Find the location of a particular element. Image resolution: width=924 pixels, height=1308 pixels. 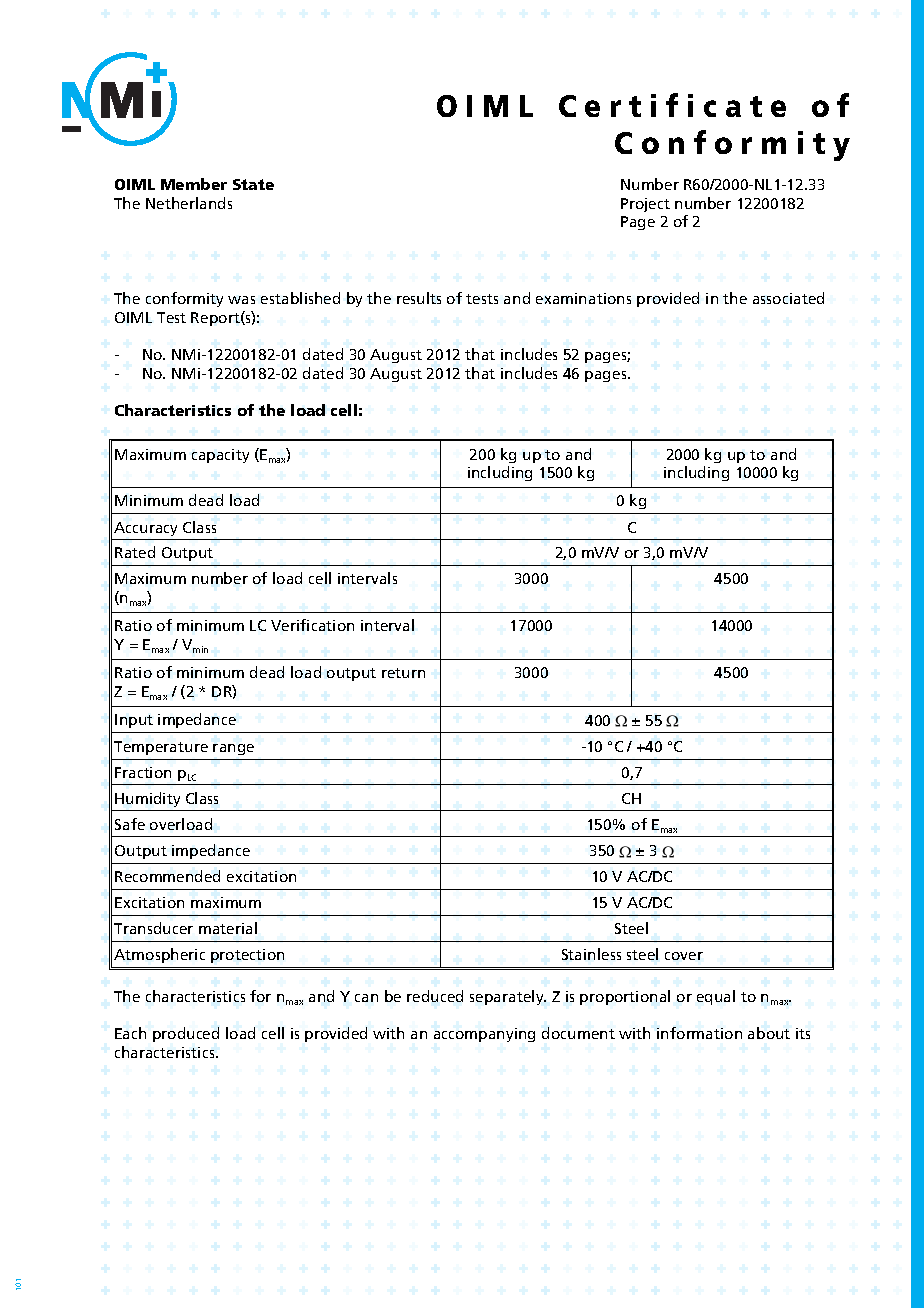

cover is located at coordinates (684, 956).
